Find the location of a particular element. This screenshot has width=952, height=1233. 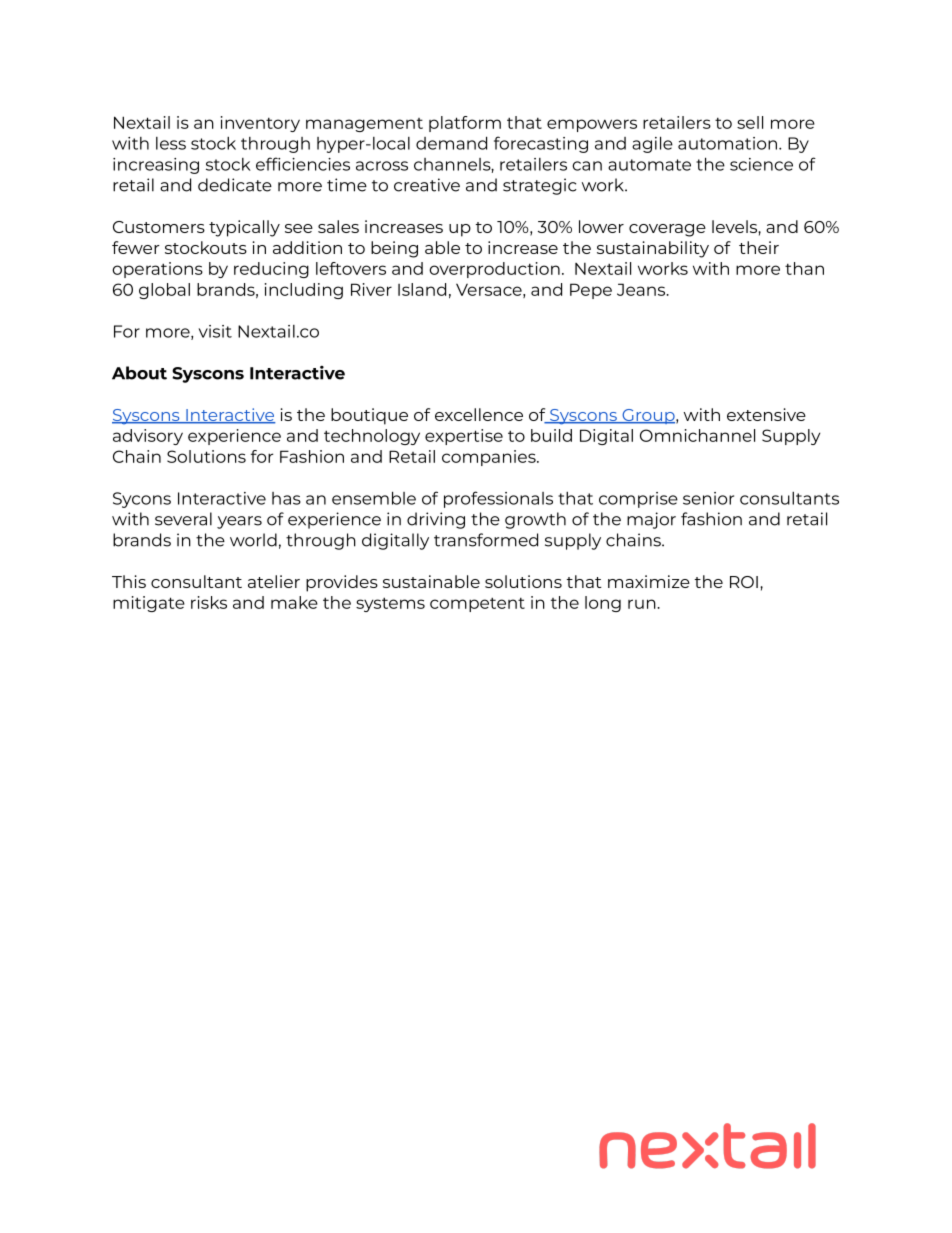

automation is located at coordinates (727, 143).
